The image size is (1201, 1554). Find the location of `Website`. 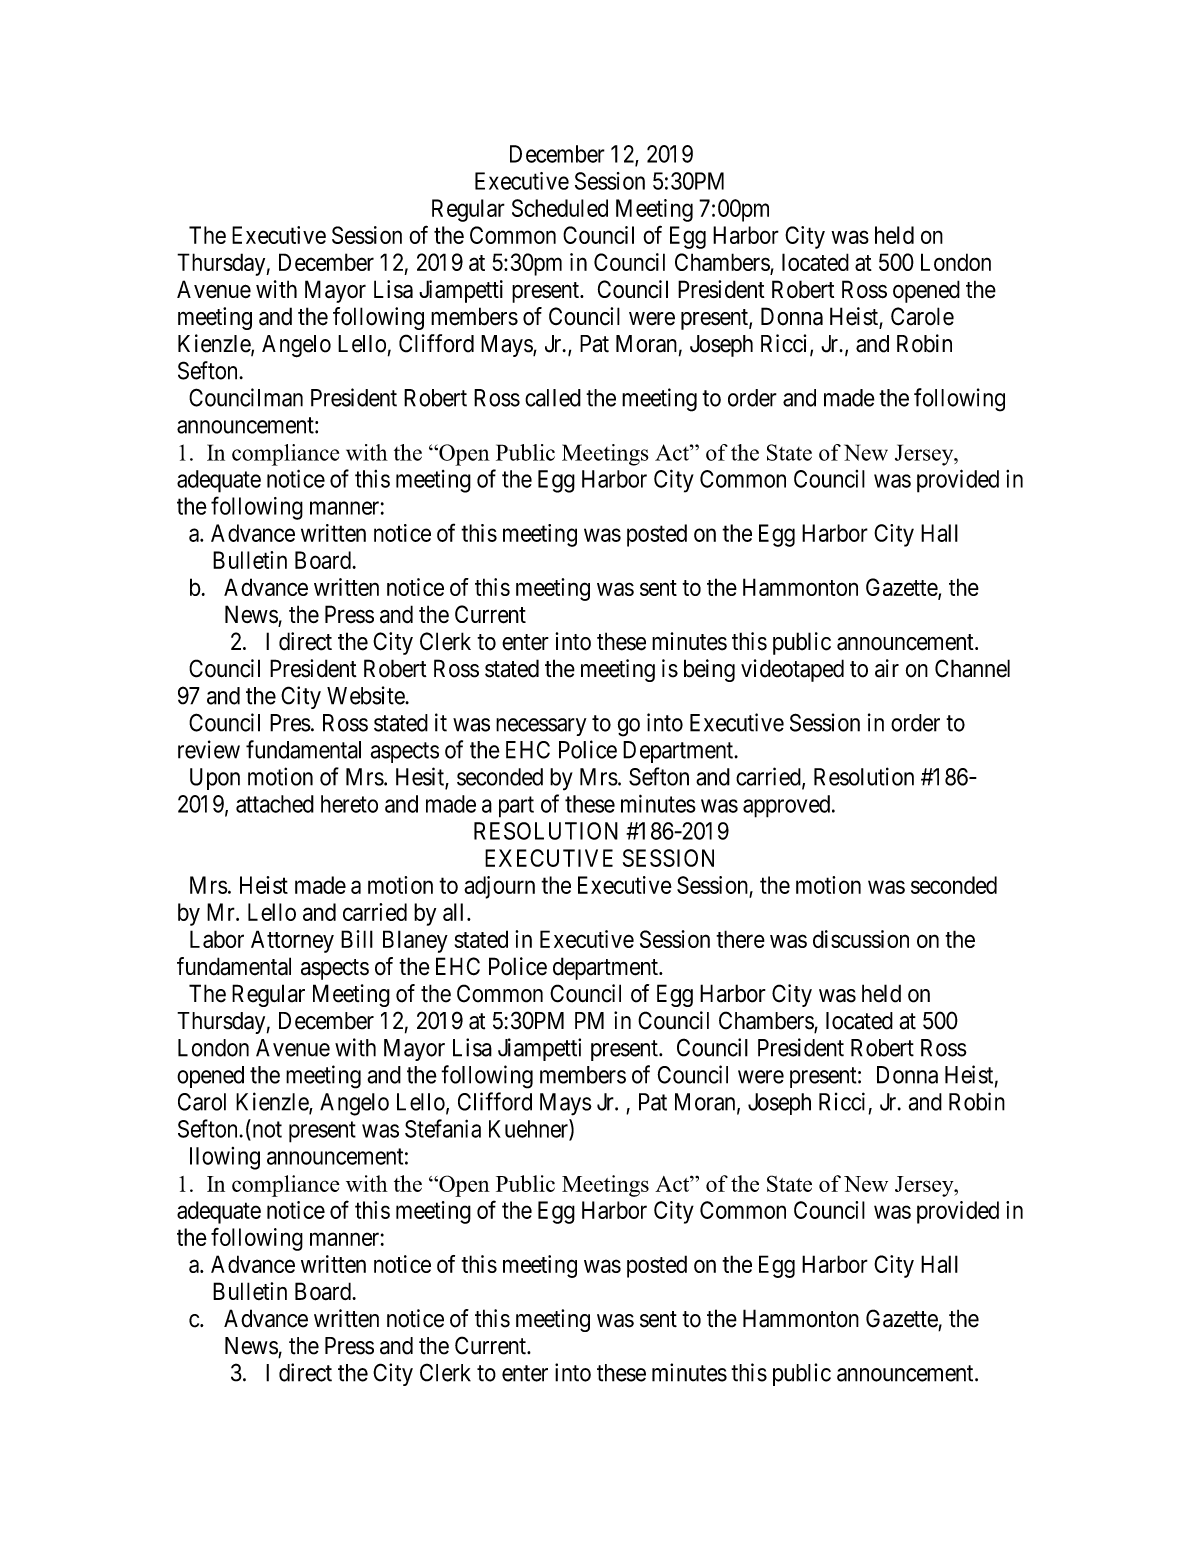

Website is located at coordinates (366, 695).
